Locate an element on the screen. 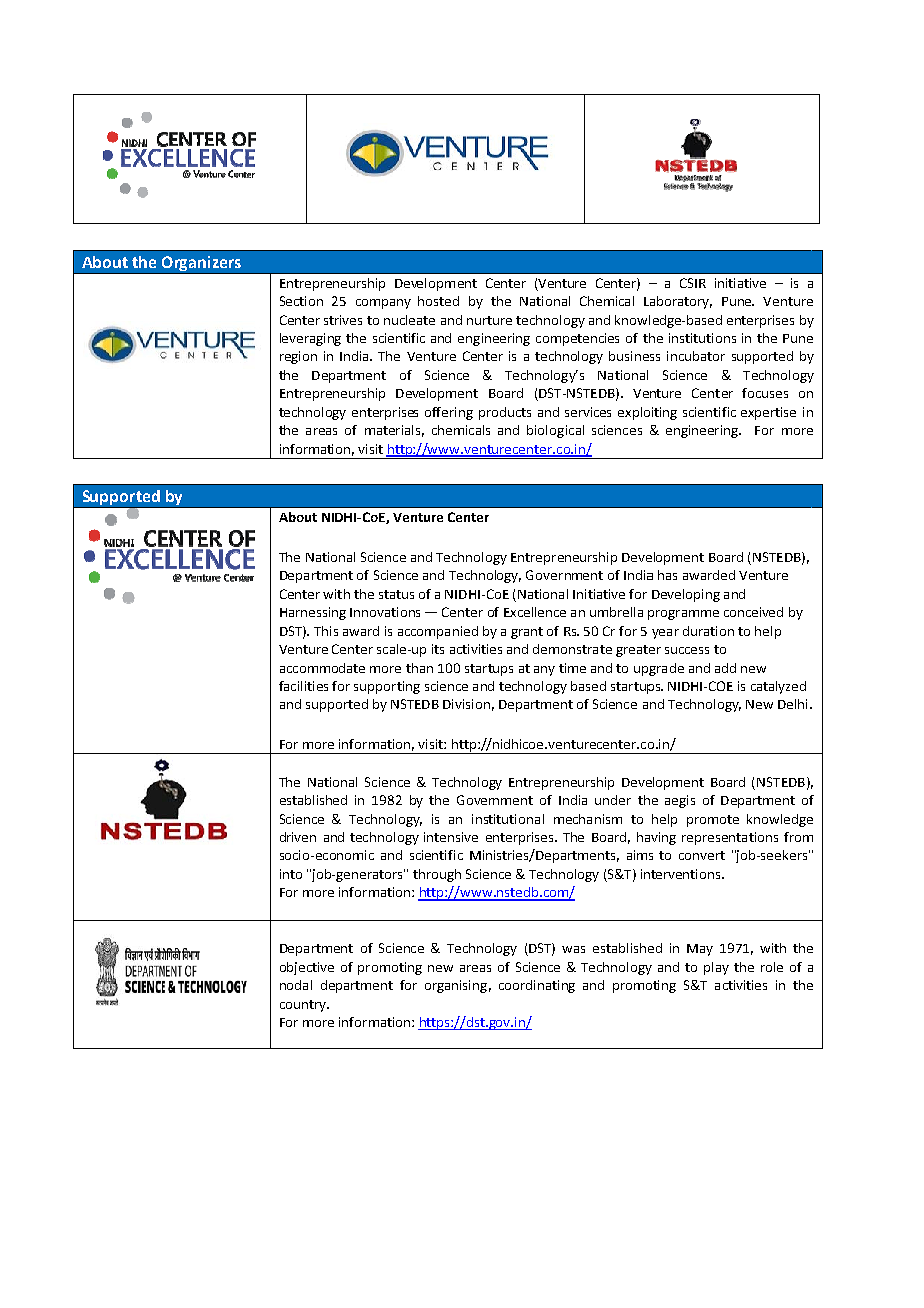  CSIR is located at coordinates (693, 283).
